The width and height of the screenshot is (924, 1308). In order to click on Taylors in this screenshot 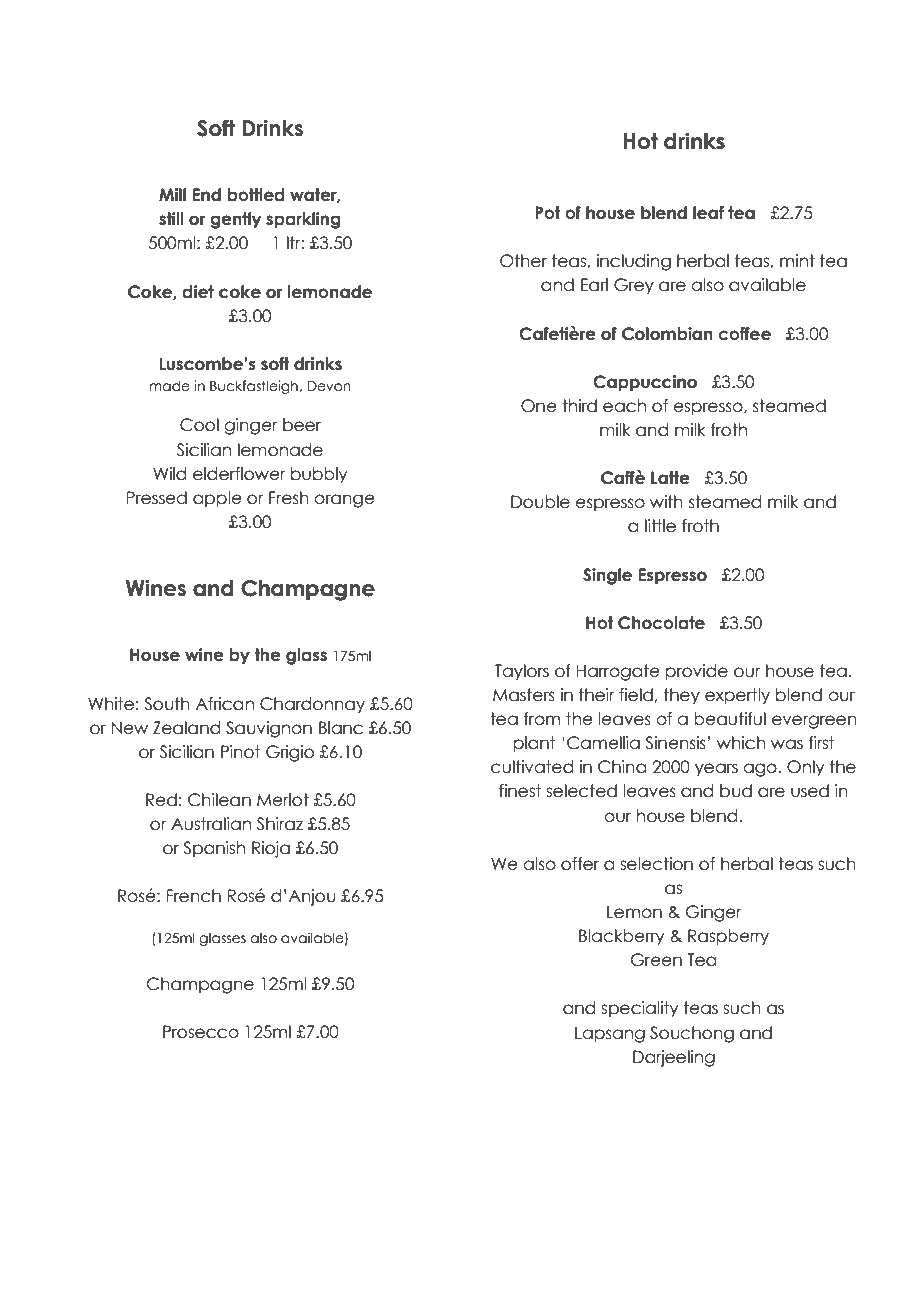, I will do `click(522, 672)`.
